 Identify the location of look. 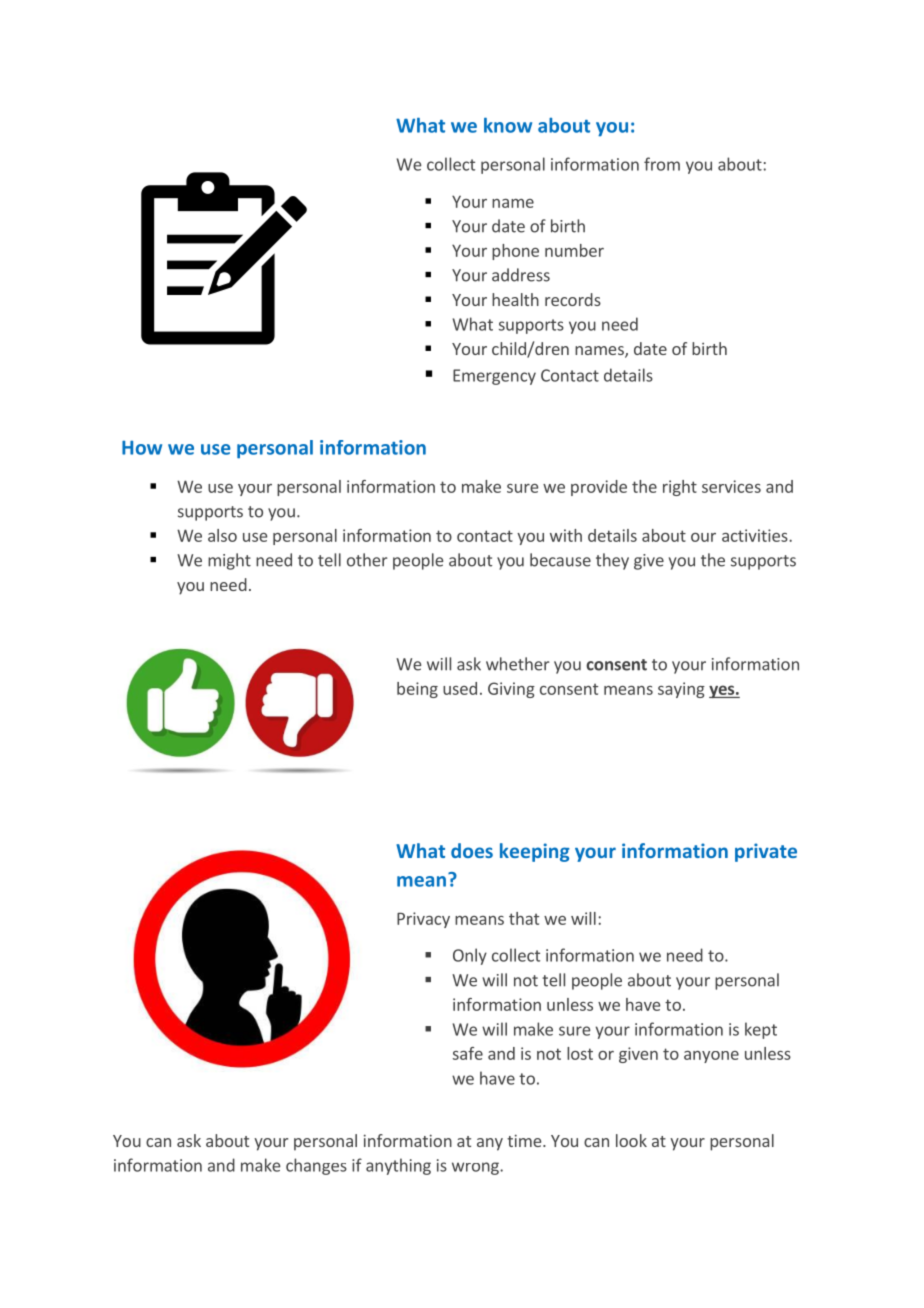
(631, 1140).
